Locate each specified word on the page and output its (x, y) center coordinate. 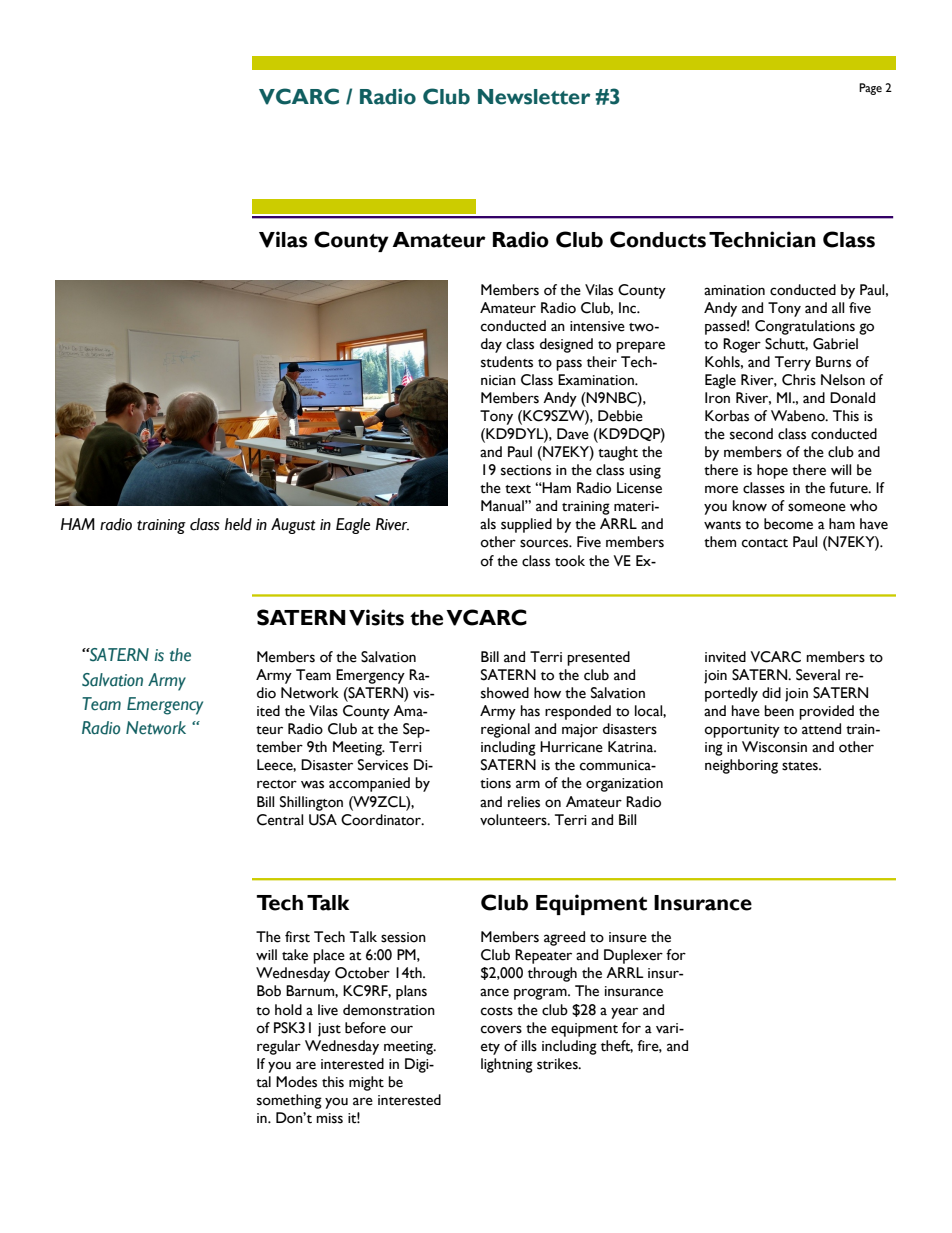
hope (772, 471)
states (801, 766)
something (289, 1101)
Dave (573, 434)
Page (870, 89)
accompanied (369, 784)
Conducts (658, 239)
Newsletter (534, 97)
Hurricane (571, 747)
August (293, 526)
